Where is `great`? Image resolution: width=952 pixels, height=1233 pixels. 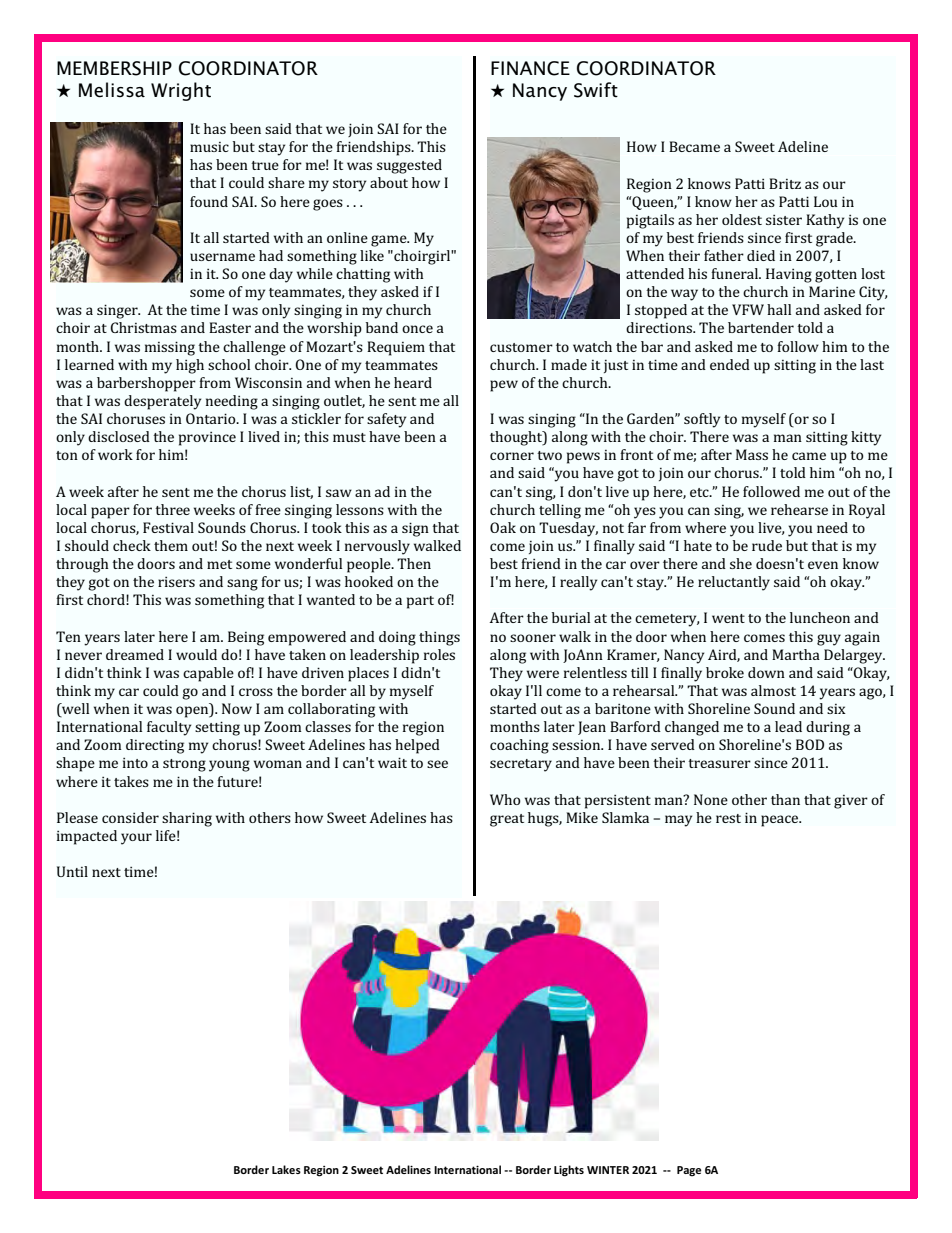 great is located at coordinates (507, 820).
